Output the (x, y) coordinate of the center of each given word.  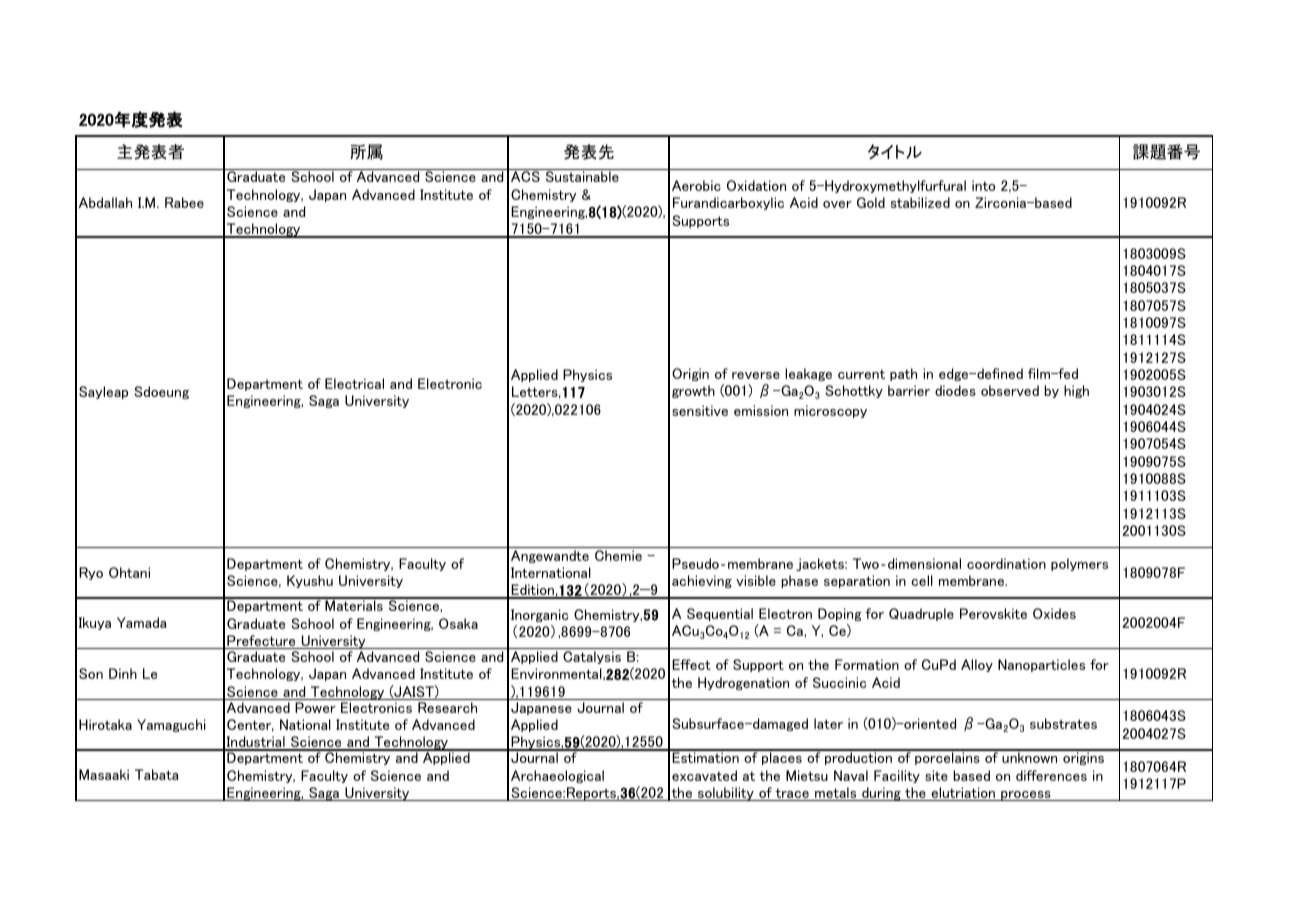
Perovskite (993, 613)
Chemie (618, 555)
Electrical (354, 383)
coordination (1006, 563)
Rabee (184, 202)
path (903, 374)
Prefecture (261, 642)
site (936, 775)
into (983, 185)
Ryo (91, 573)
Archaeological (557, 776)
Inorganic (540, 615)
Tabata (157, 774)
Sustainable (582, 176)
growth (693, 391)
